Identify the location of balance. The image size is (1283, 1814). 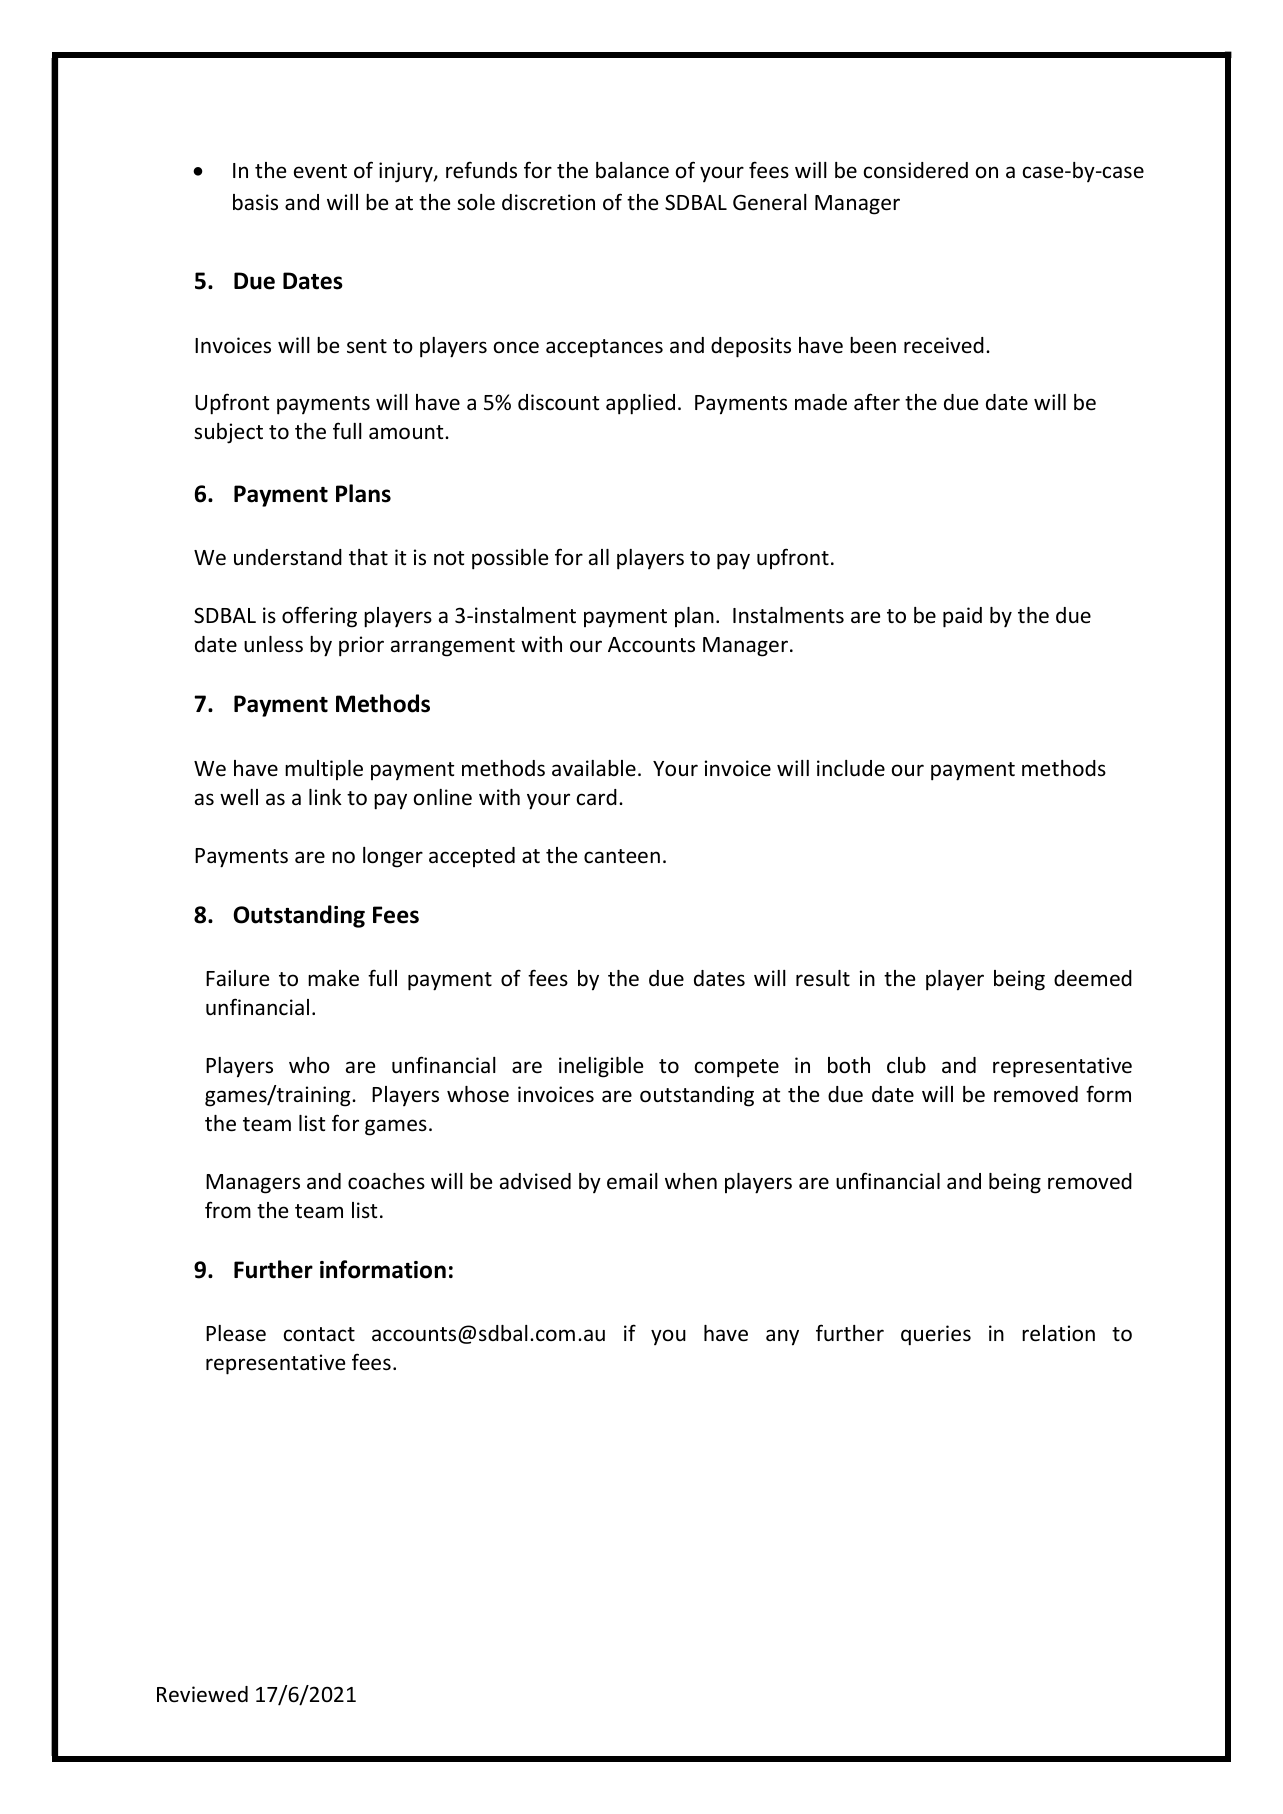
(632, 170).
